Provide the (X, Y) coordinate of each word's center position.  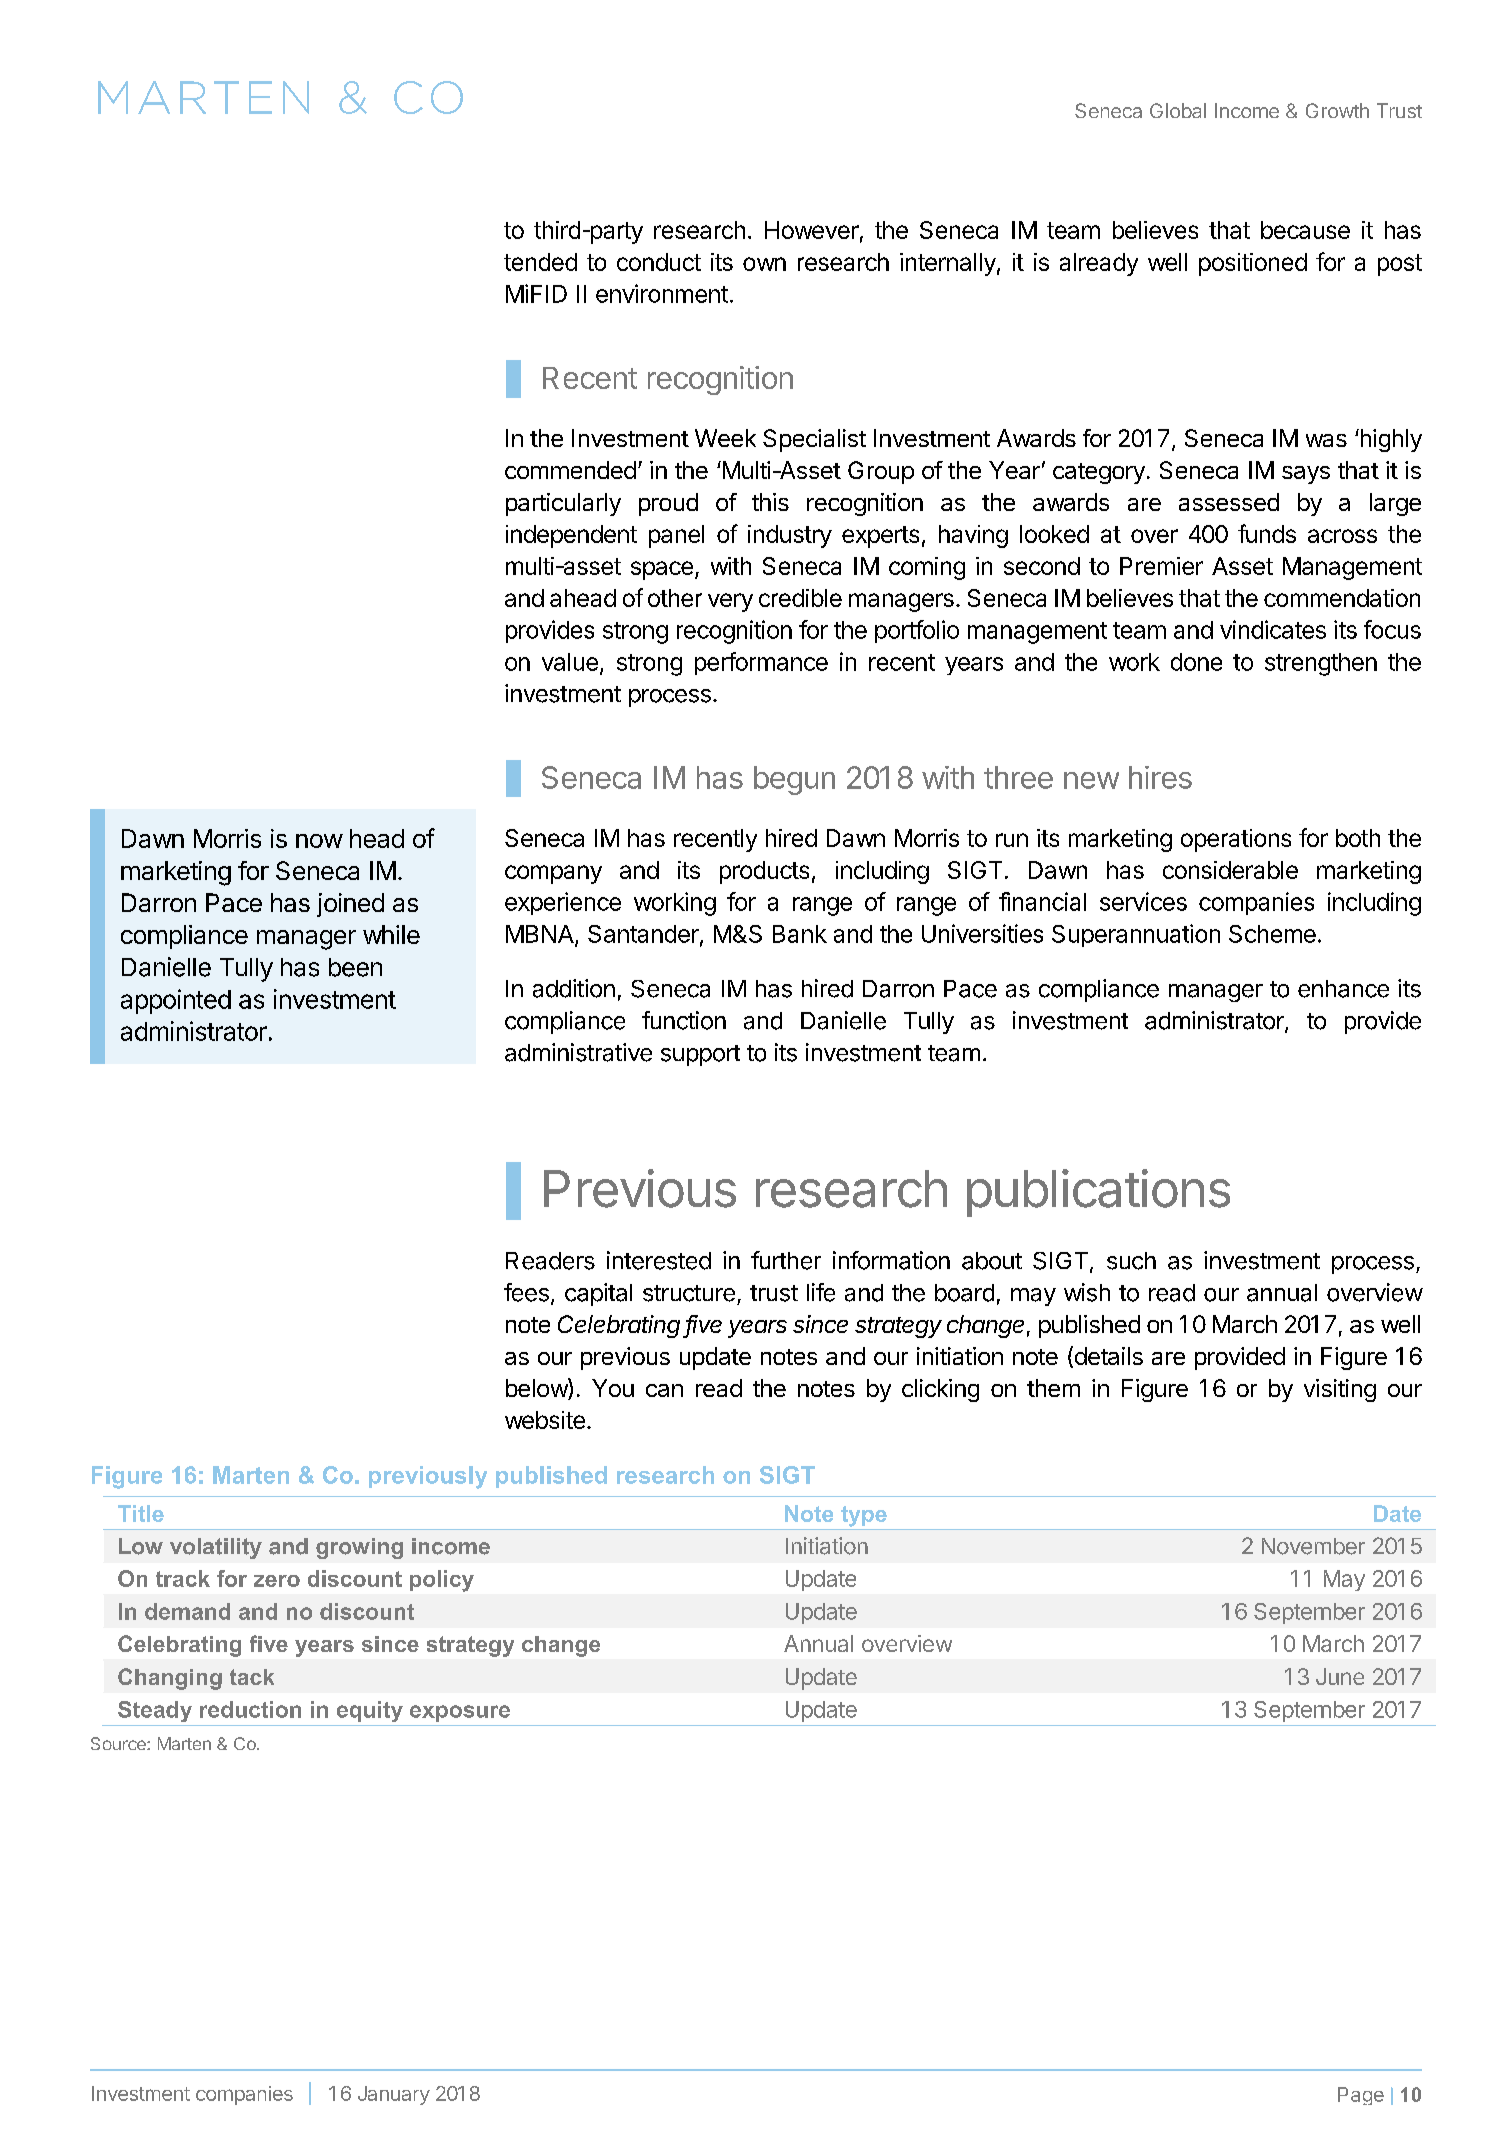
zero (277, 1581)
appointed (176, 1001)
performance (761, 663)
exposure (460, 1713)
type (864, 1516)
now (319, 841)
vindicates (1273, 629)
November (1313, 1546)
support (700, 1055)
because (1305, 230)
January (394, 2095)
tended (540, 262)
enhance (1343, 989)
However (812, 230)
